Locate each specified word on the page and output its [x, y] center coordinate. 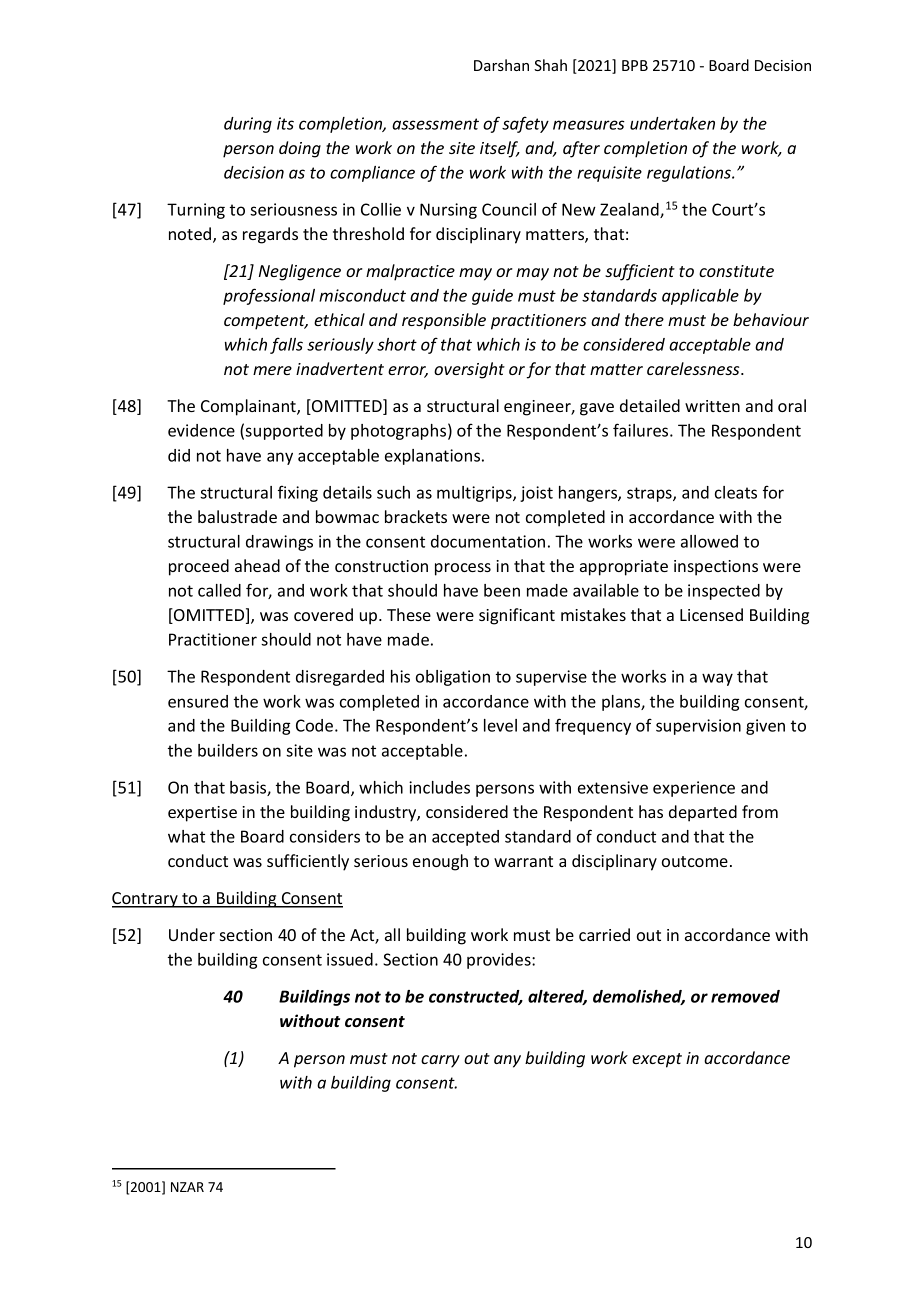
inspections [716, 568]
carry [440, 1061]
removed [745, 996]
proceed [199, 567]
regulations [690, 174]
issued [350, 959]
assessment [435, 124]
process [463, 569]
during [248, 125]
